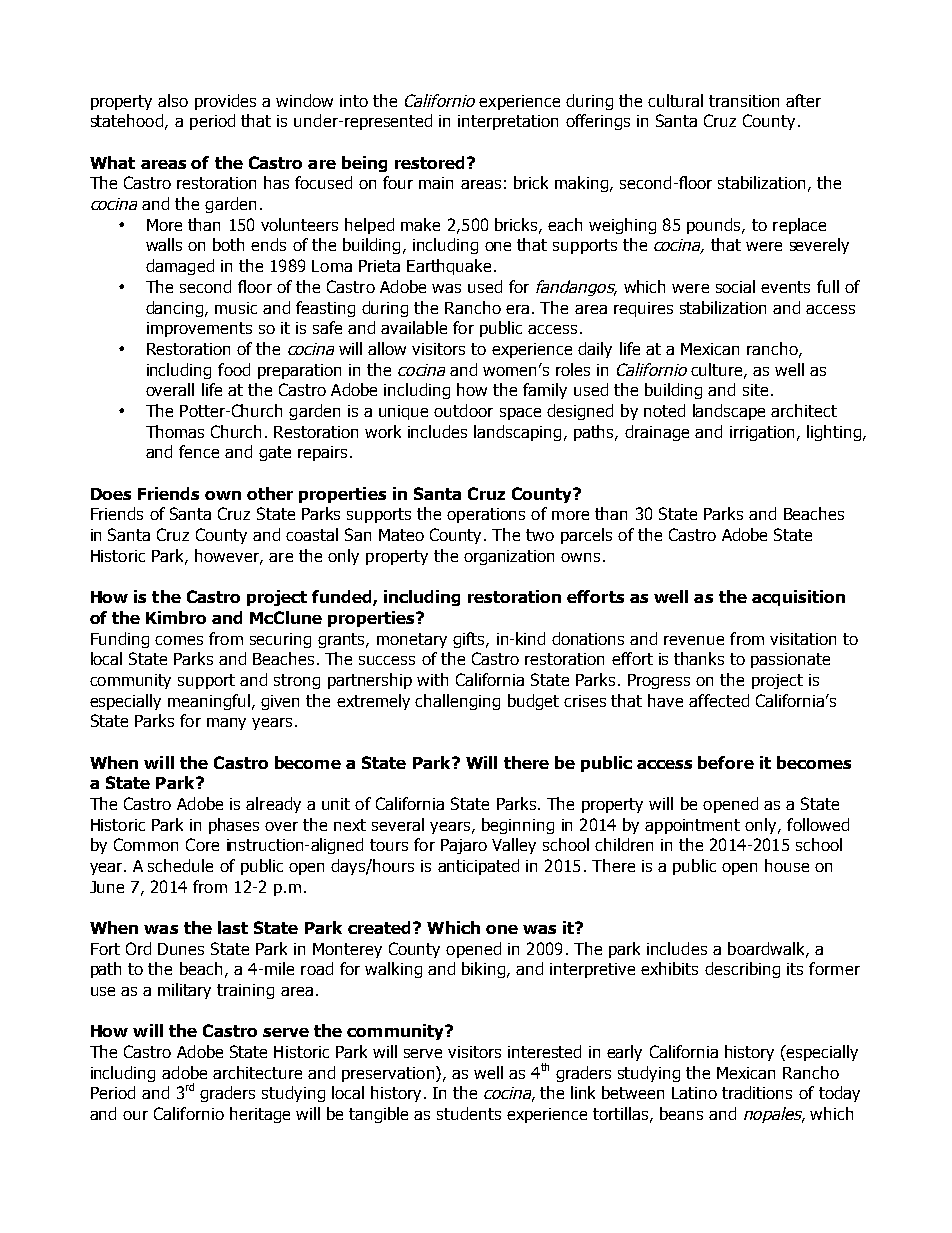  Describe the element at coordinates (260, 1115) in the document. I see `heritage` at that location.
